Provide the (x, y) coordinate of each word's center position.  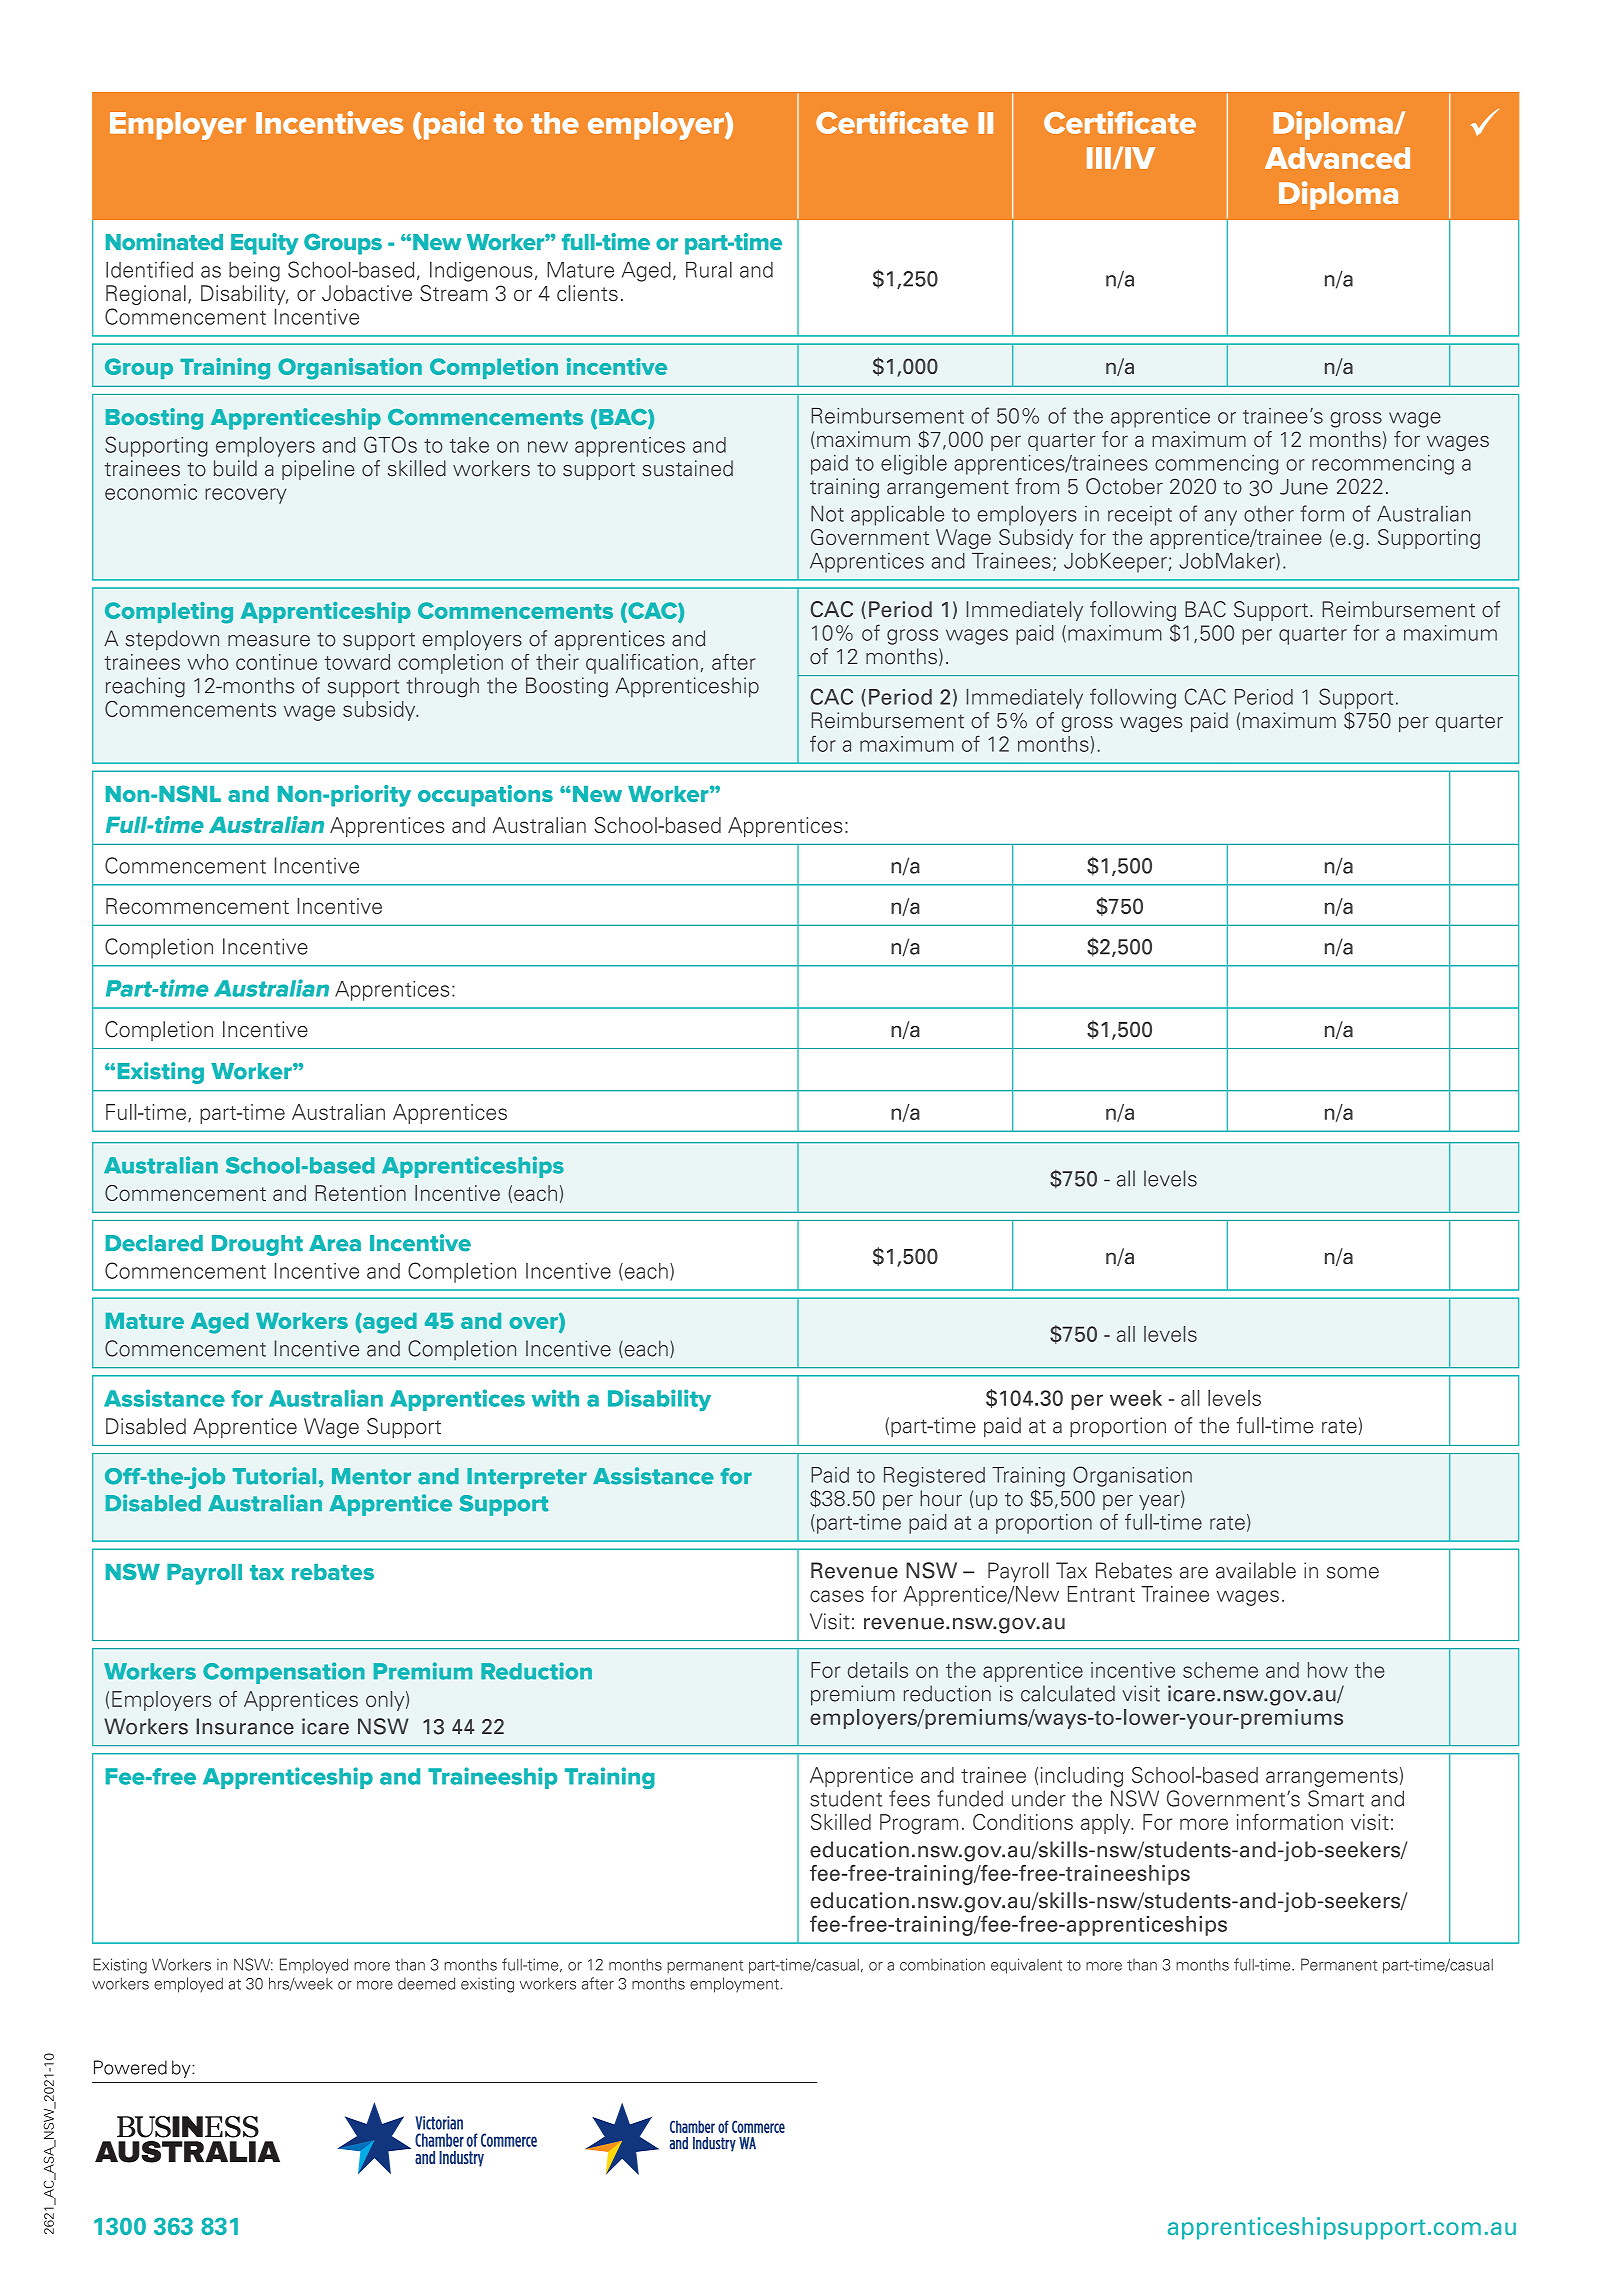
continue (276, 662)
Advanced (1337, 158)
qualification (642, 664)
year (1160, 1501)
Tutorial (274, 1476)
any (1220, 518)
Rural (709, 270)
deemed (426, 1983)
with (555, 1398)
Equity (264, 244)
